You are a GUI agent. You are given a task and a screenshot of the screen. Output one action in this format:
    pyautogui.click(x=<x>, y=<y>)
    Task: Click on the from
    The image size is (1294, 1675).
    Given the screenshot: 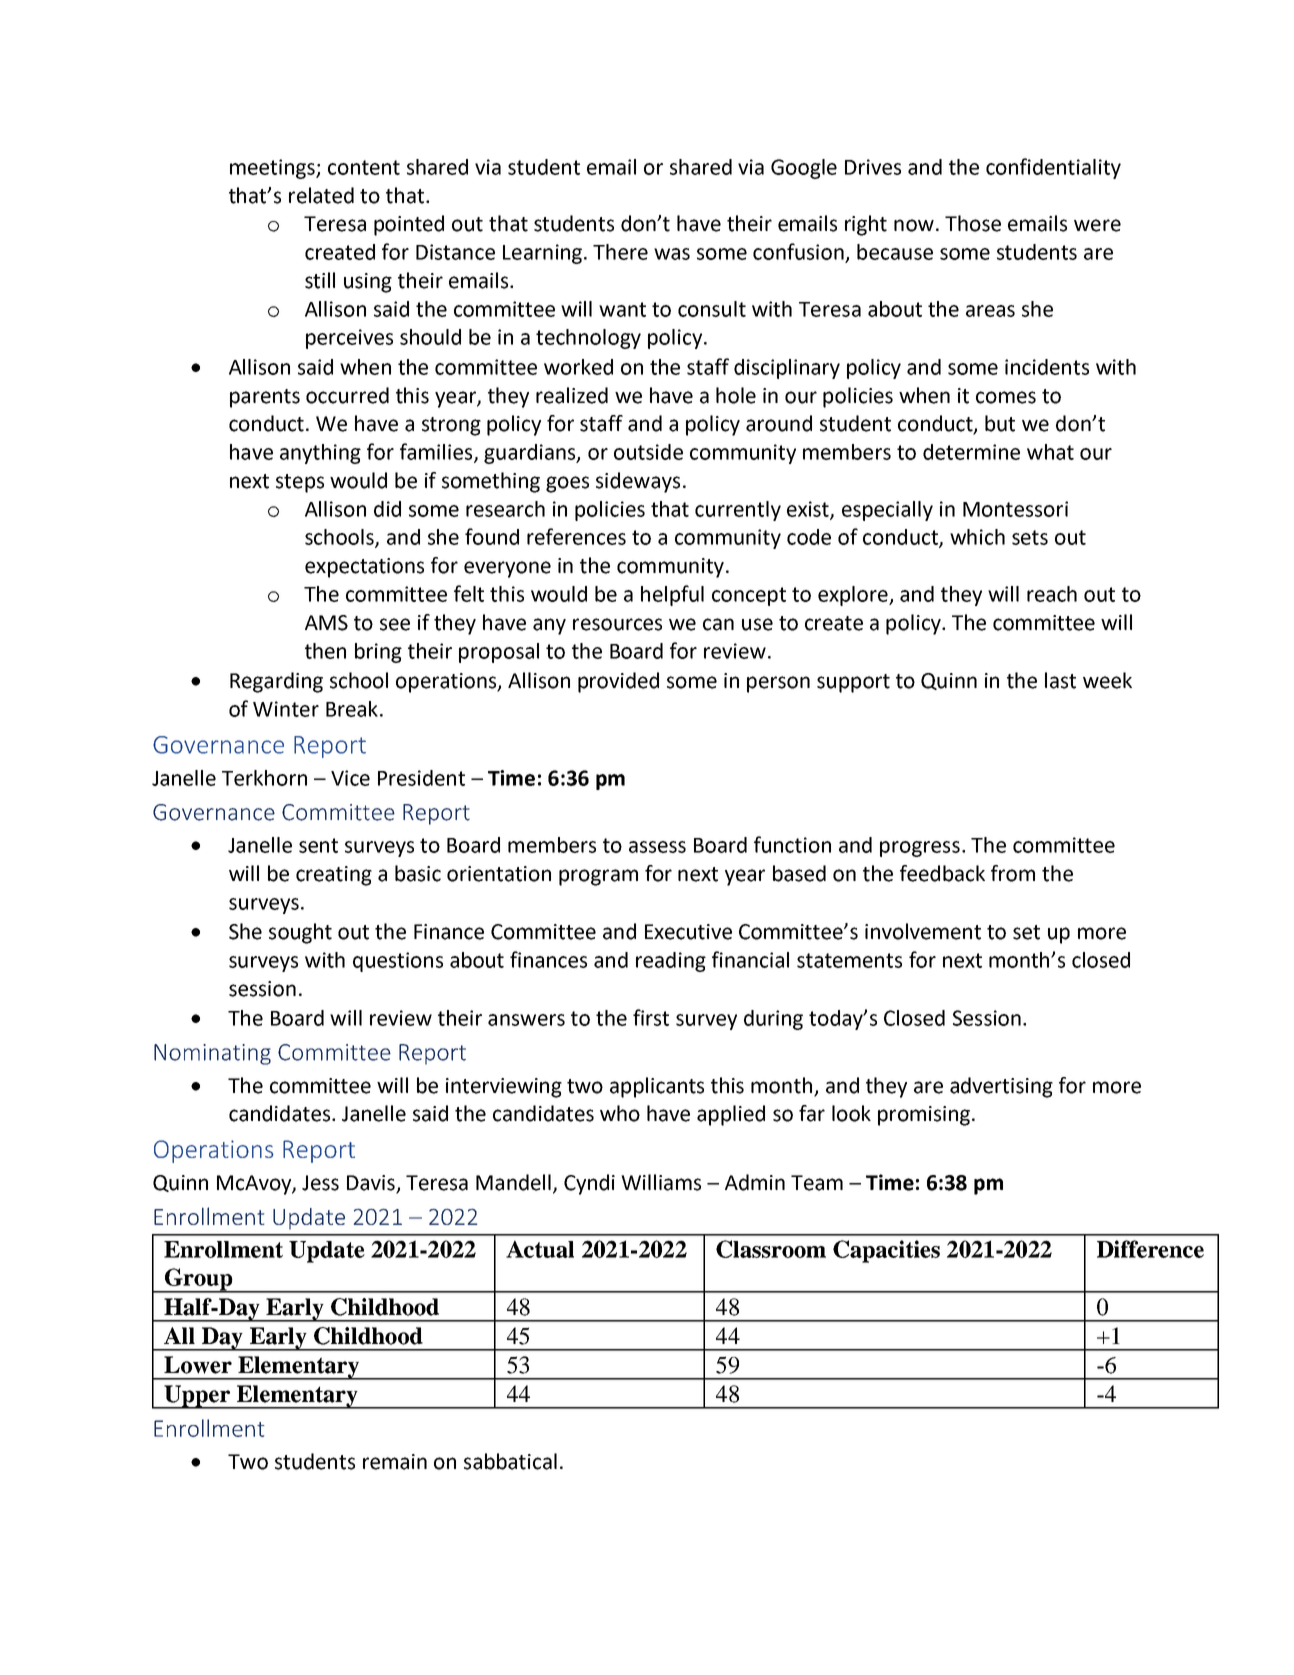 What is the action you would take?
    pyautogui.click(x=1013, y=873)
